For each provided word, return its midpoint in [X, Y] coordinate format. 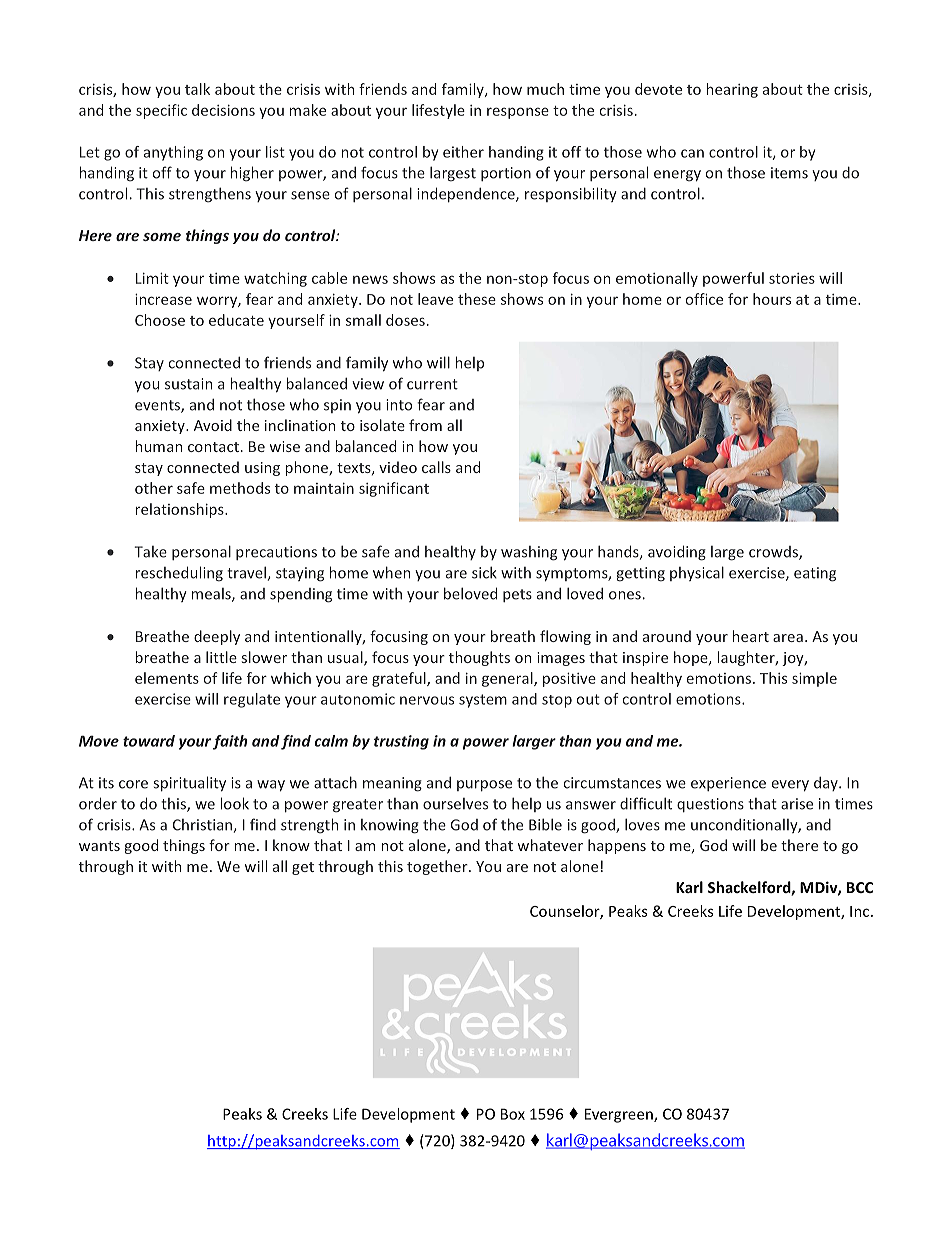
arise [797, 804]
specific [161, 111]
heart [750, 636]
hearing [732, 90]
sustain [188, 384]
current [432, 384]
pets [517, 595]
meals [212, 595]
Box [513, 1114]
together [438, 867]
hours [772, 299]
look [234, 803]
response [518, 113]
